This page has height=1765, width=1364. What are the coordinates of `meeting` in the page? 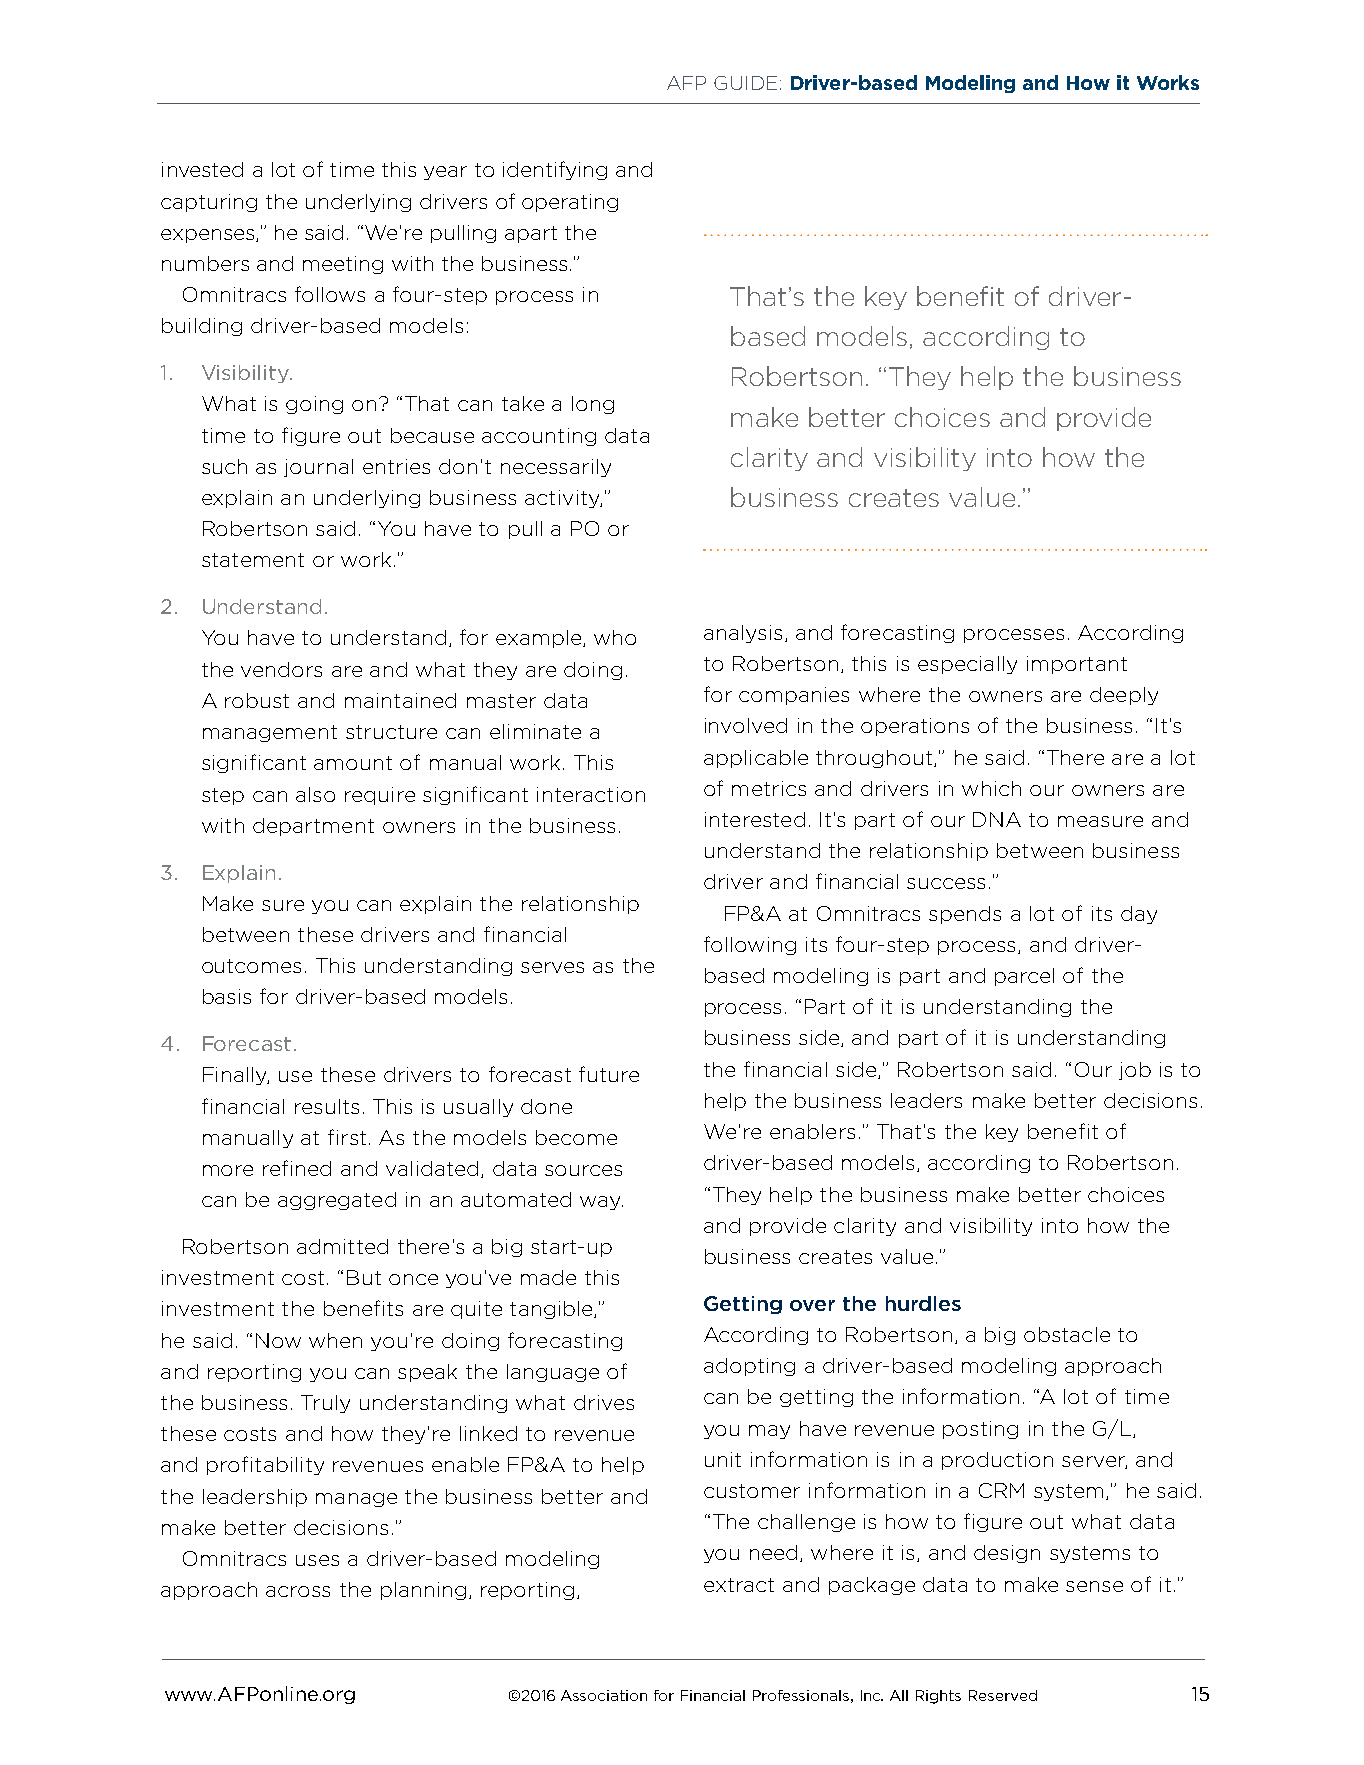 It's located at (343, 265).
